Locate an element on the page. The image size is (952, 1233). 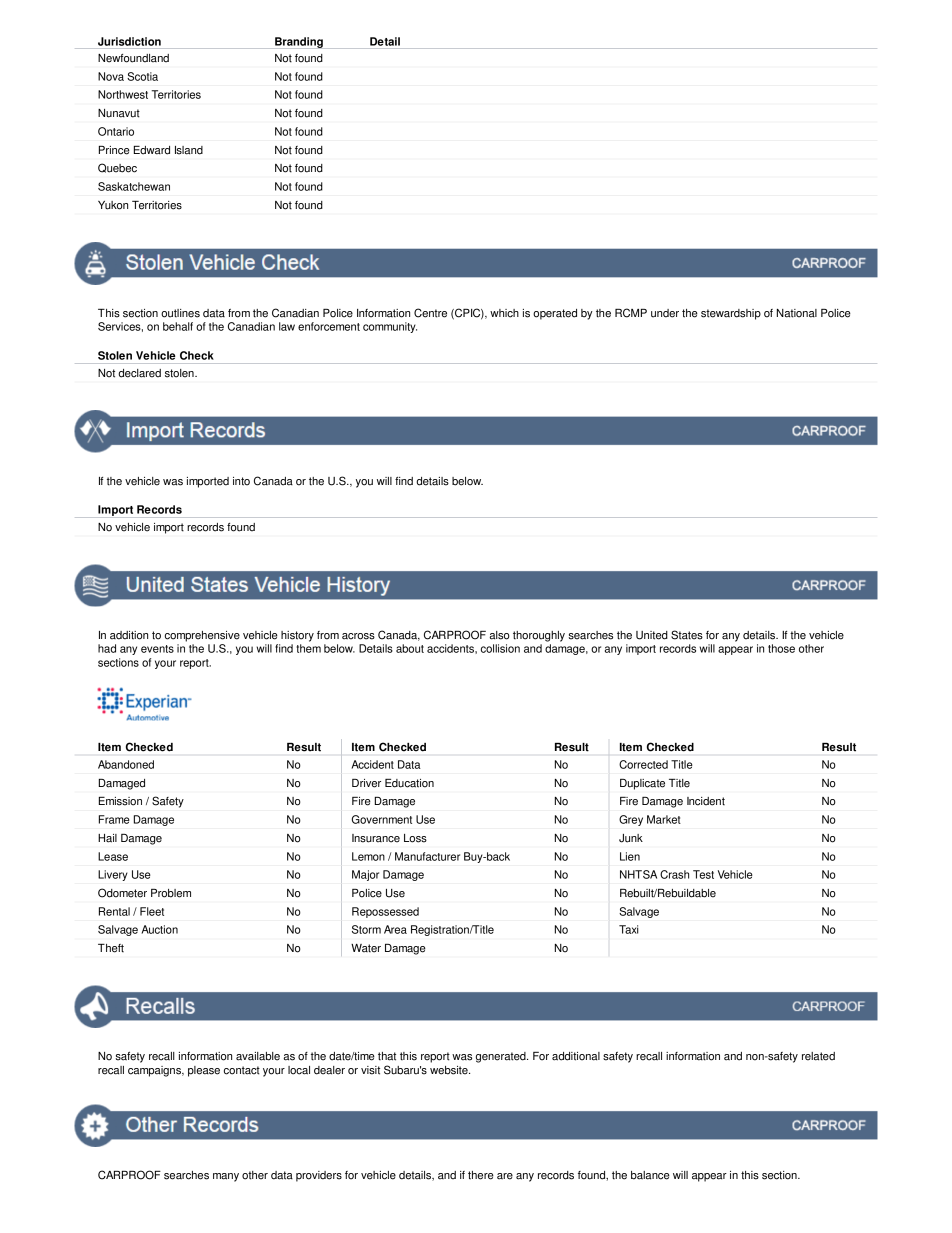
there is located at coordinates (481, 1175).
